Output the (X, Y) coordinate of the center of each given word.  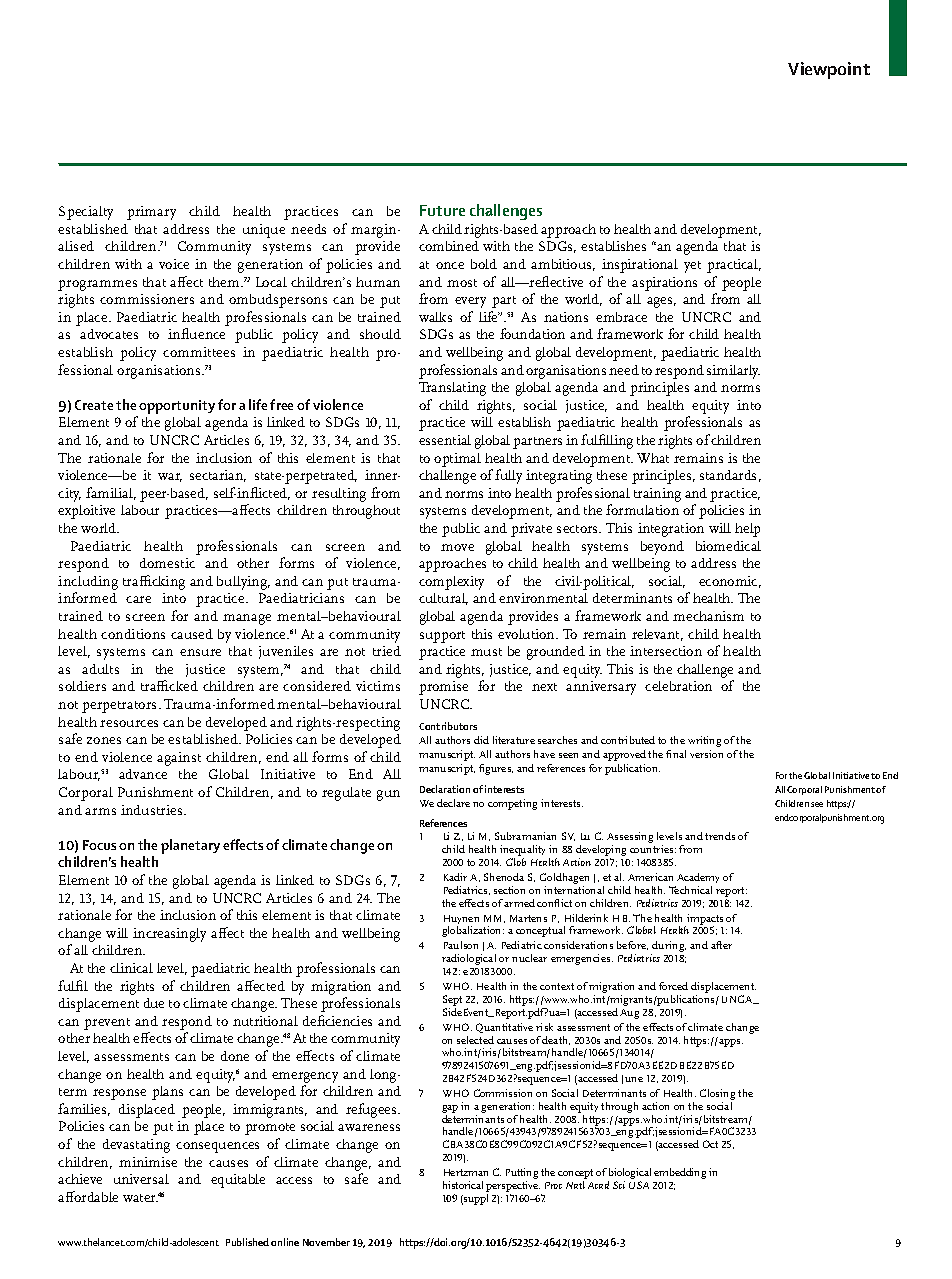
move (457, 547)
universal (141, 1179)
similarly (733, 372)
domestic (167, 563)
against (179, 759)
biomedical (728, 546)
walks (435, 317)
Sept (452, 1002)
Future (442, 210)
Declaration (445, 789)
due (154, 1003)
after (721, 945)
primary (151, 213)
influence (196, 333)
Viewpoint (829, 70)
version (706, 754)
